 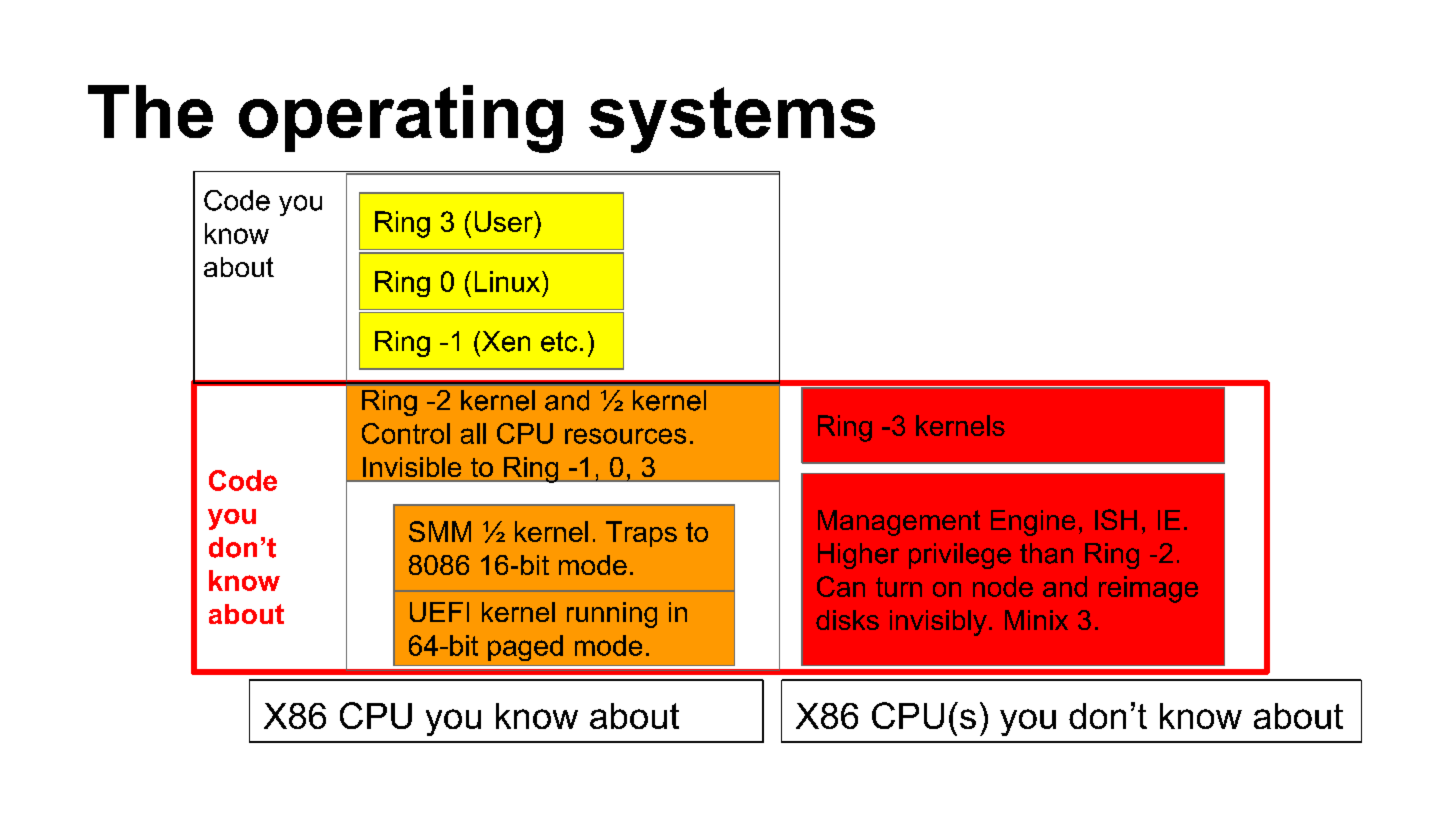 I want to click on Control, so click(x=406, y=433).
